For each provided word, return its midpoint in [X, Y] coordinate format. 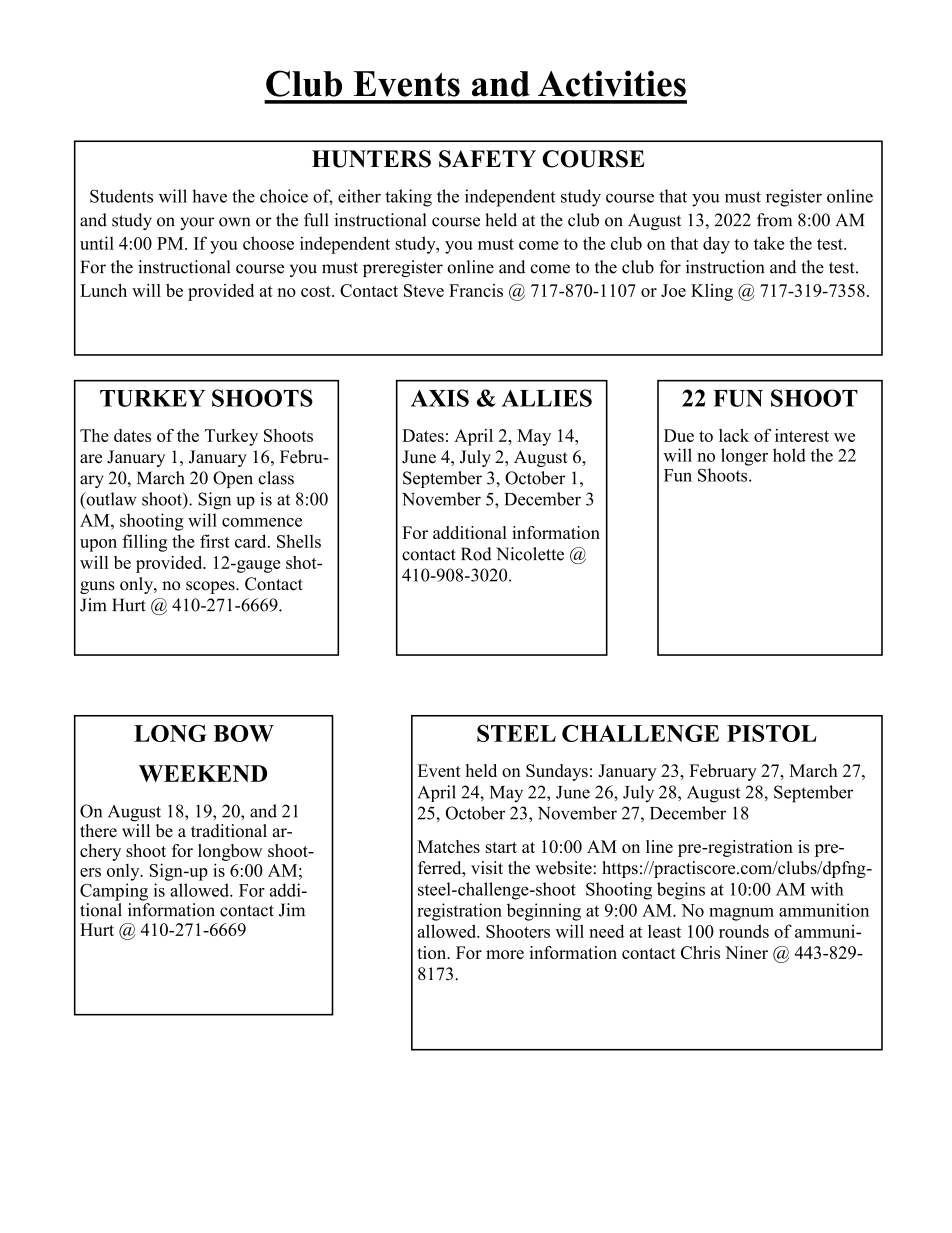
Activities [612, 83]
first [215, 541]
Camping [114, 892]
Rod [476, 554]
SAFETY [487, 159]
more [505, 954]
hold [789, 455]
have [209, 196]
